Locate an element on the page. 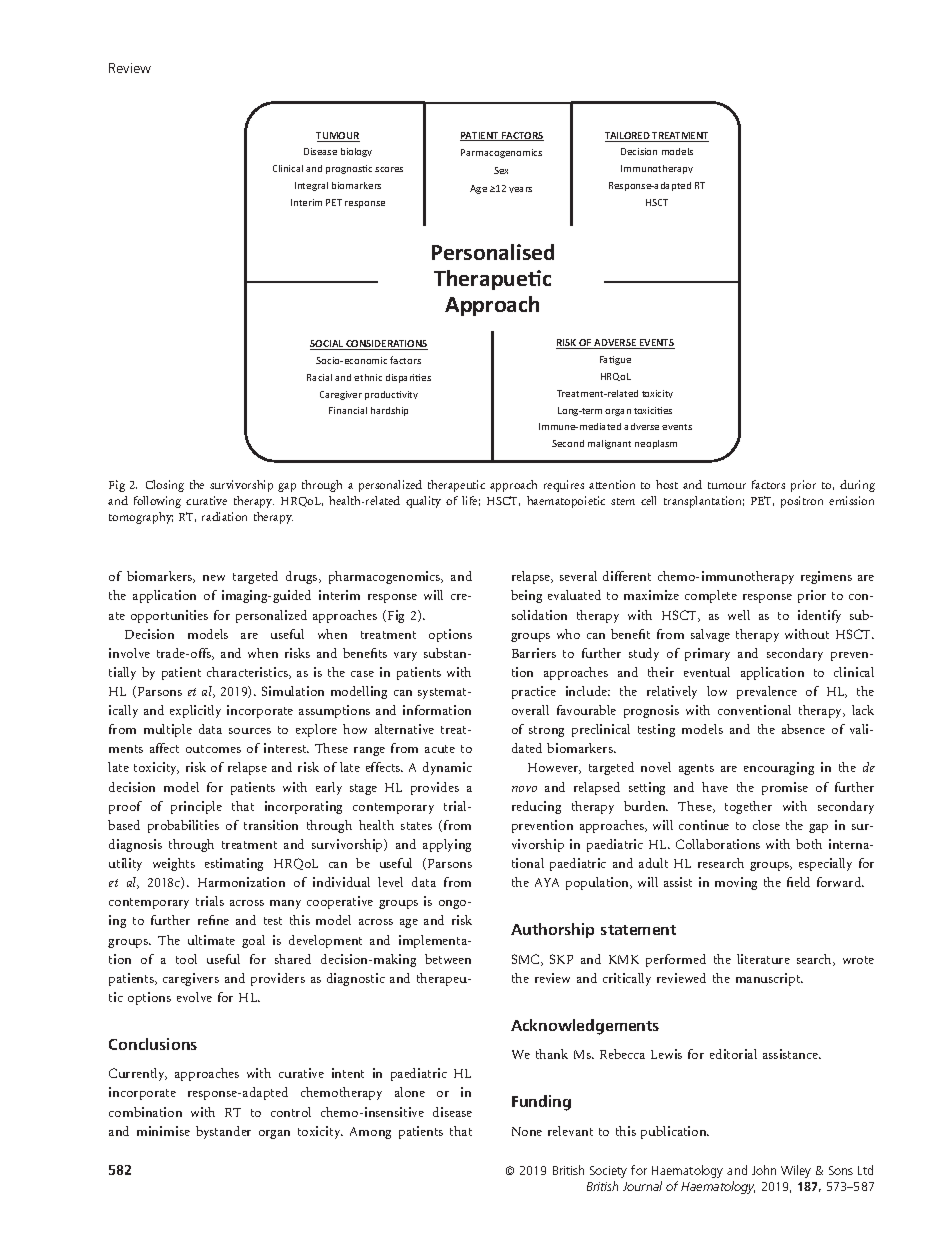 This page has width=952, height=1251. refine is located at coordinates (213, 920).
